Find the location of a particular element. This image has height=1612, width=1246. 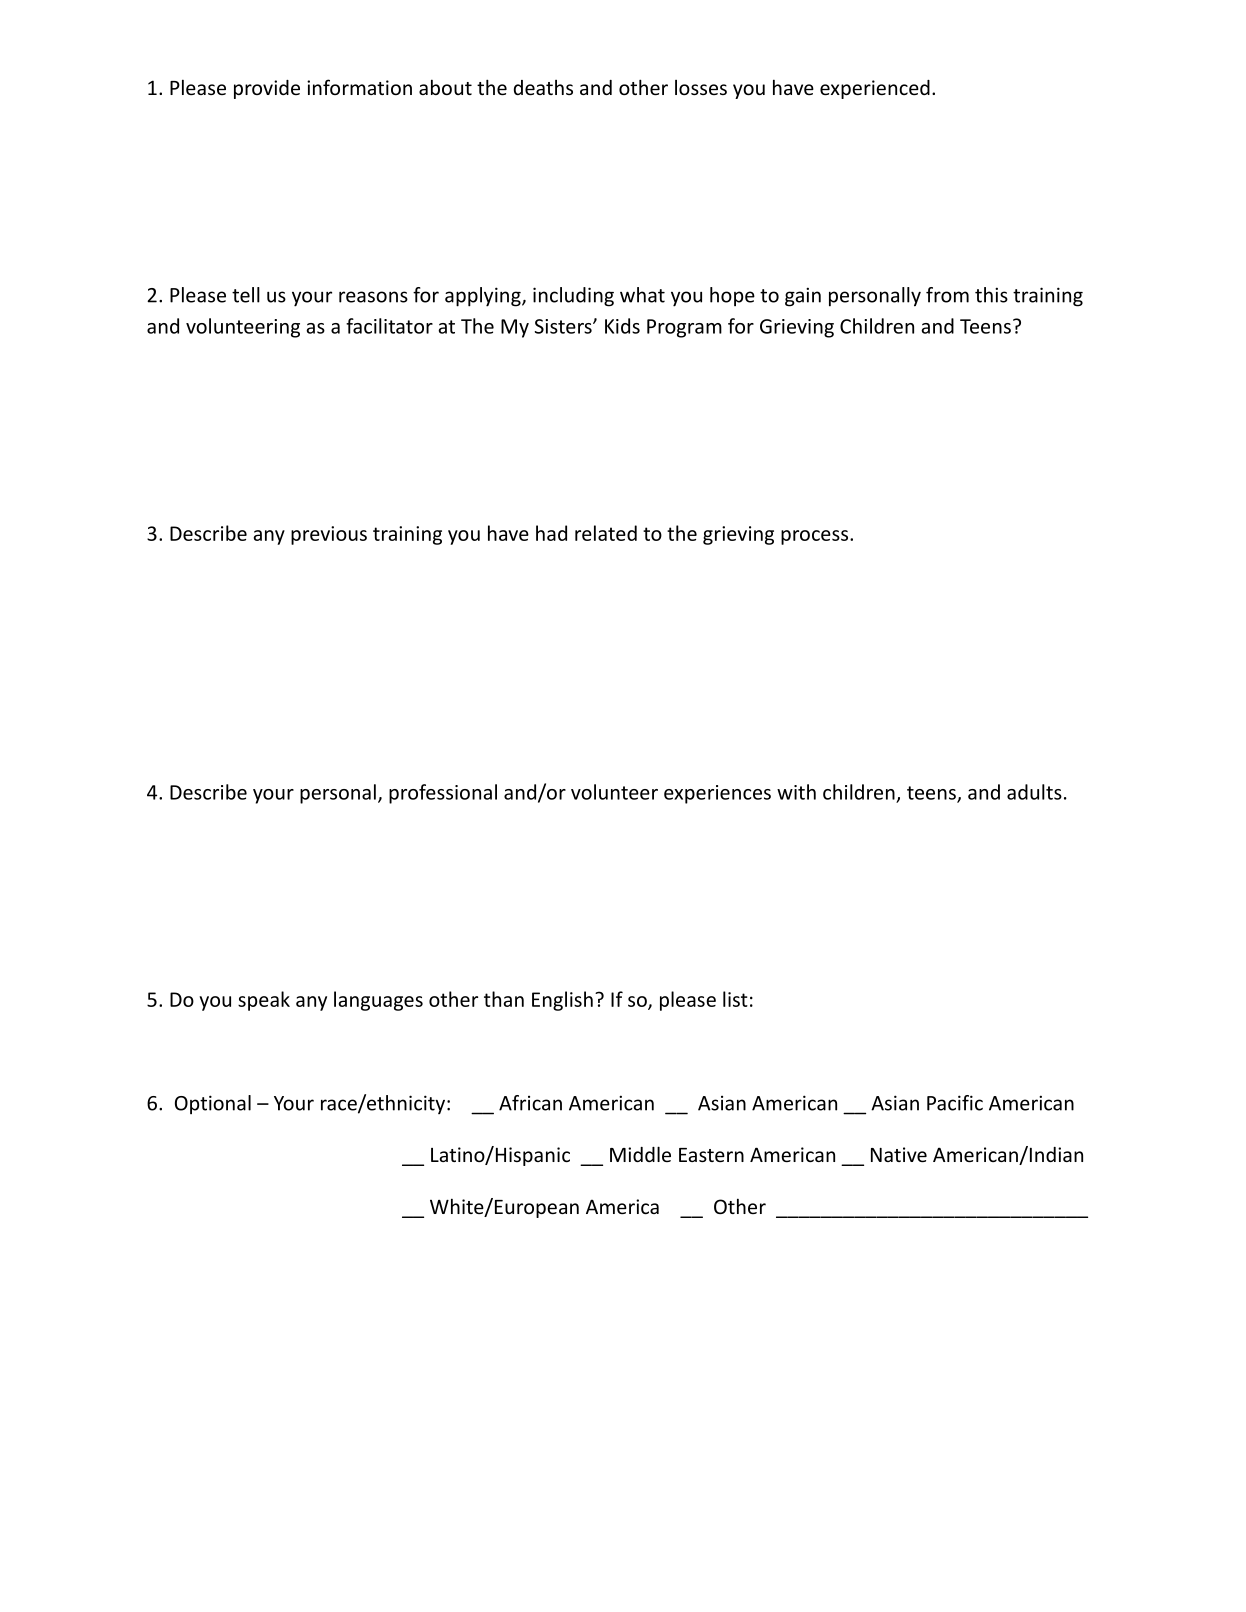

facilitator is located at coordinates (389, 326).
